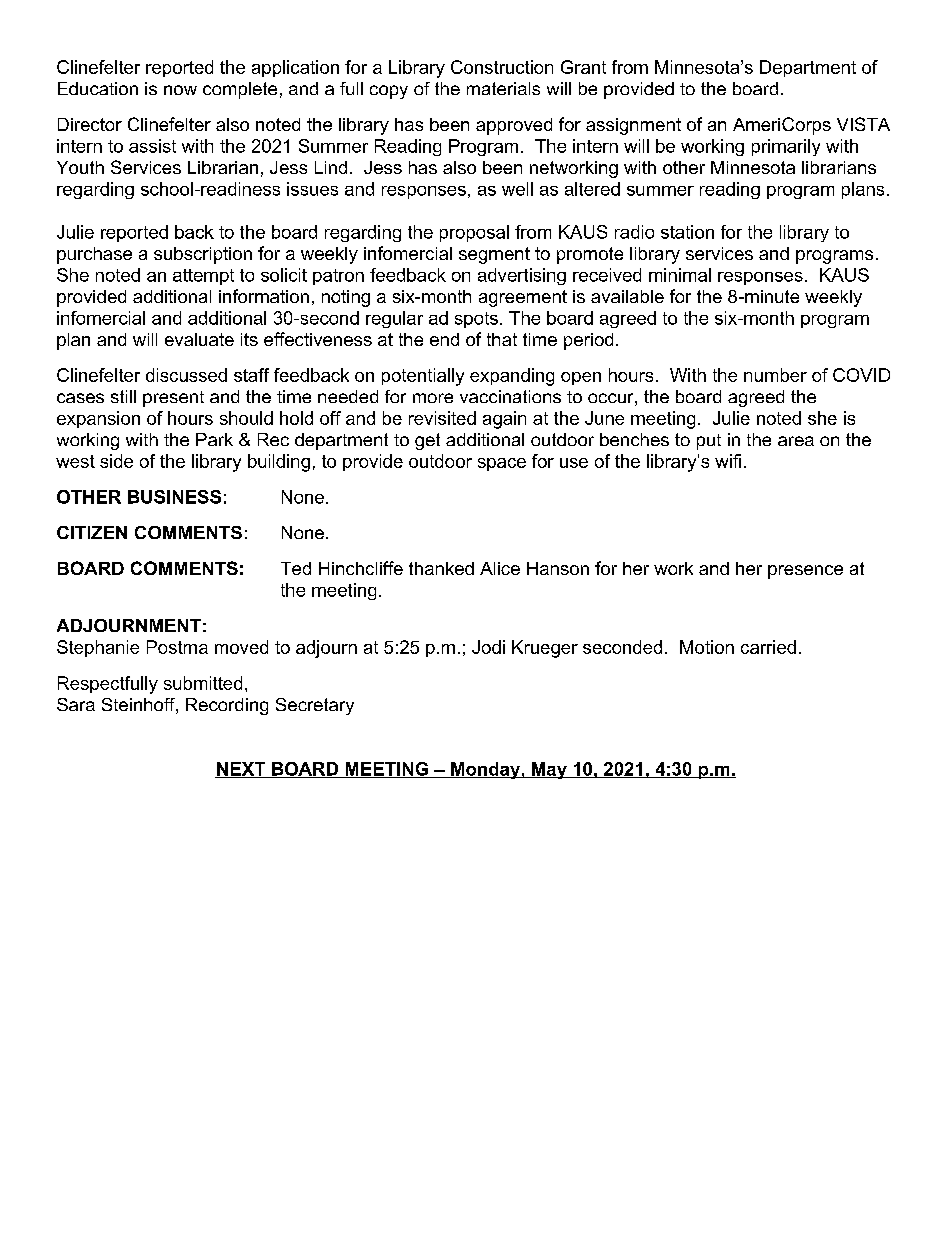 This screenshot has height=1233, width=952. I want to click on materials, so click(503, 88).
